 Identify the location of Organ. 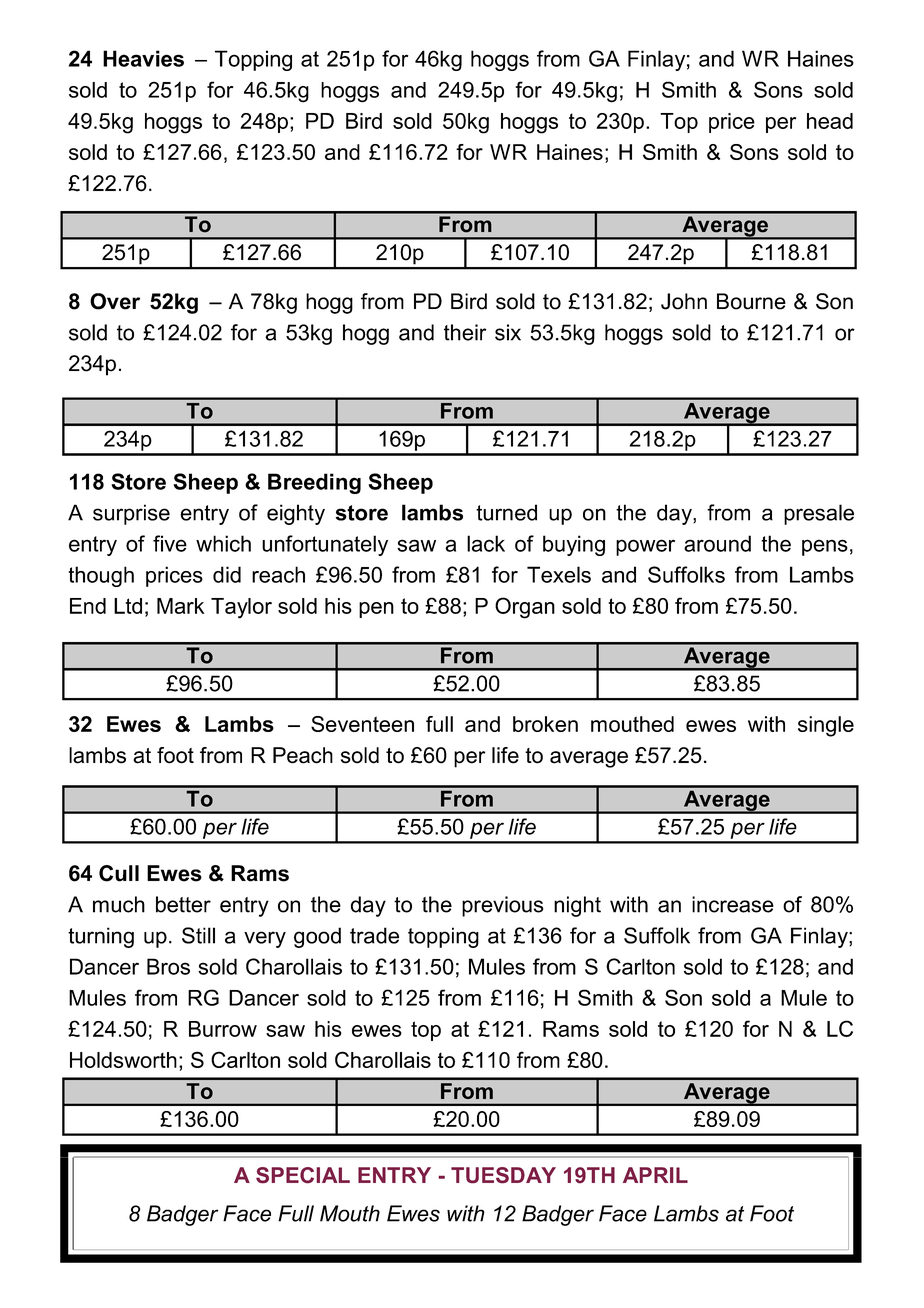
(525, 608).
